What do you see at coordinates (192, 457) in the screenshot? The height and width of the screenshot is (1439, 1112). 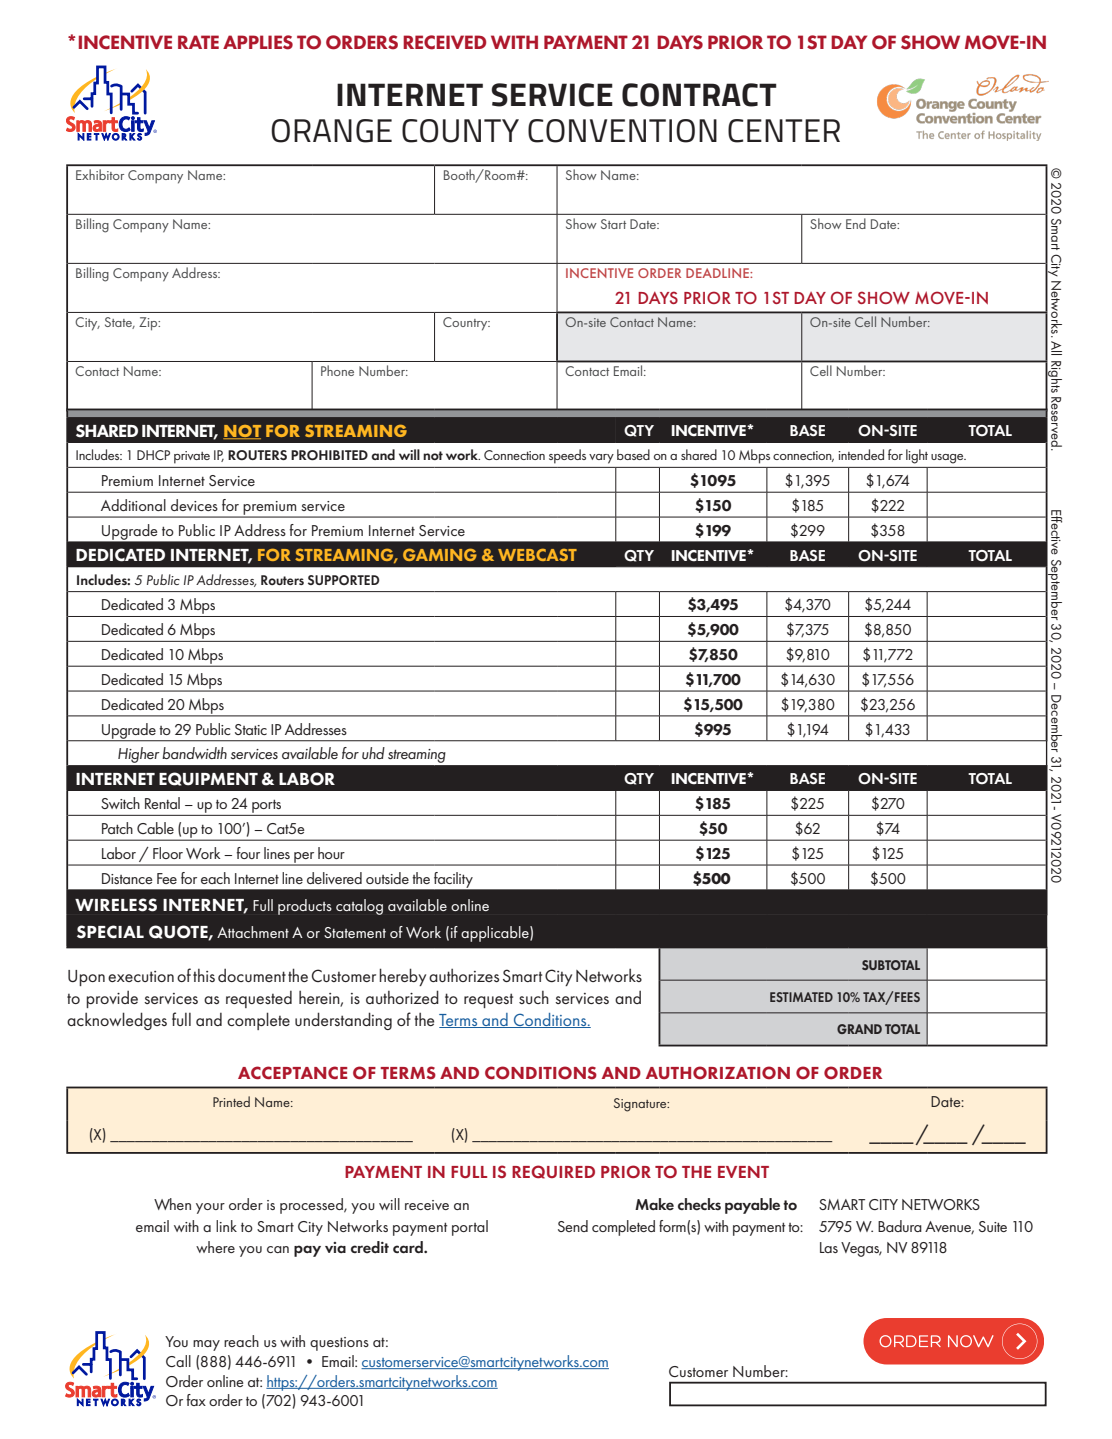 I see `private` at bounding box center [192, 457].
